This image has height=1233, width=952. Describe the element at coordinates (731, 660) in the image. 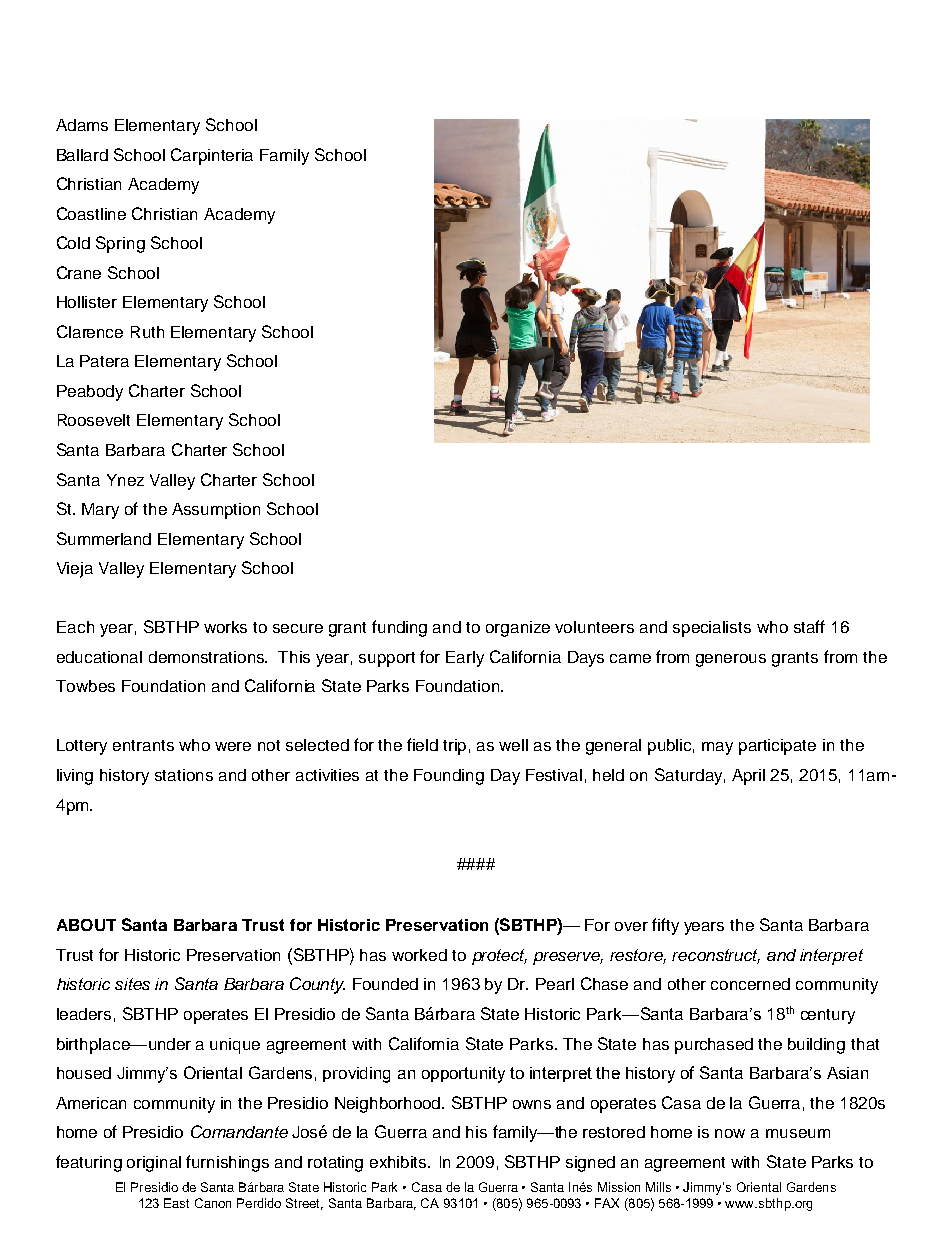

I see `generous` at that location.
